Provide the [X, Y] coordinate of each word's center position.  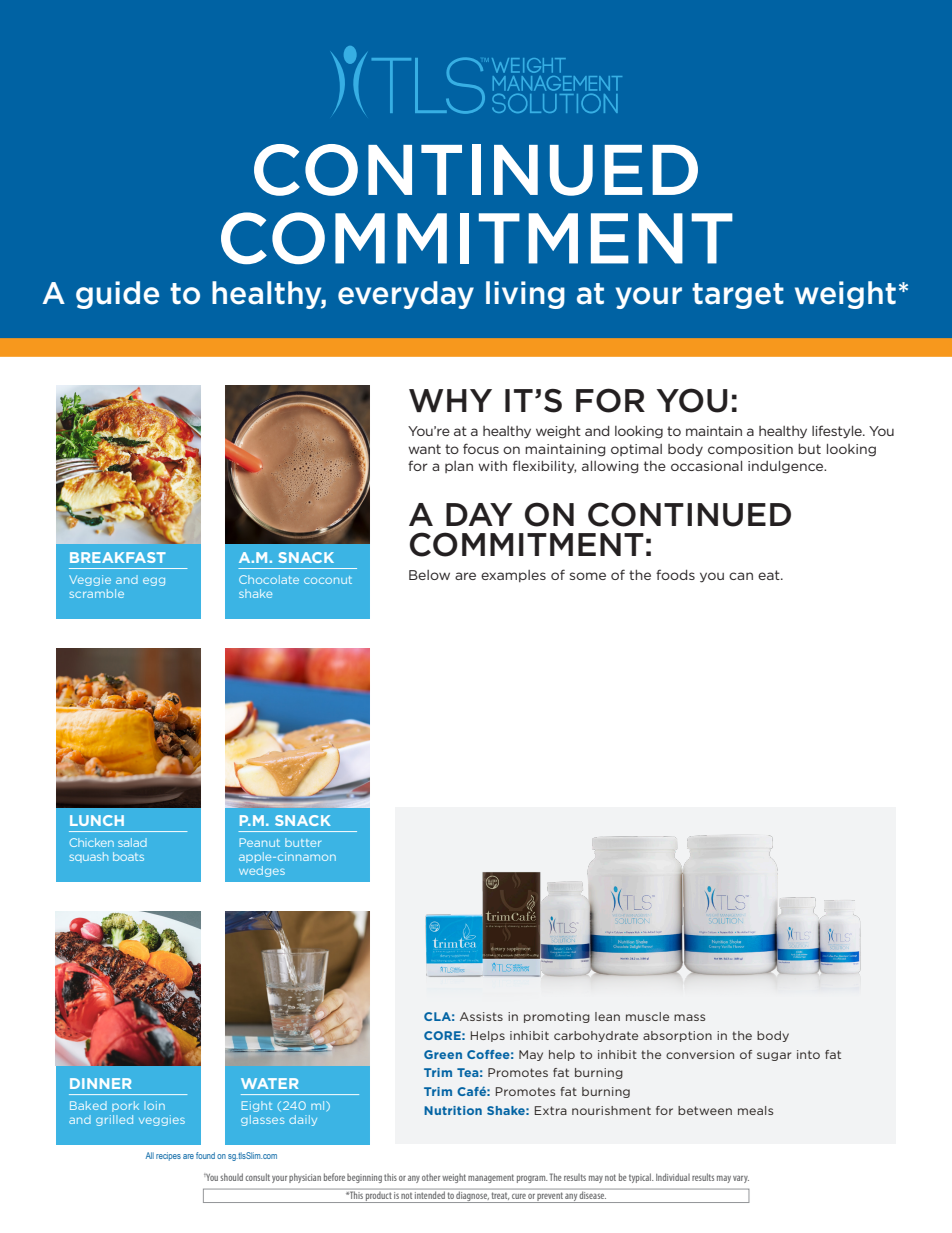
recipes [168, 1156]
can [741, 576]
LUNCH [97, 820]
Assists [481, 1016]
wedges [262, 871]
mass [689, 1017]
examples [513, 576]
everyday [406, 295]
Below [429, 575]
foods [675, 574]
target [738, 296]
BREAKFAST [118, 557]
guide [117, 295]
